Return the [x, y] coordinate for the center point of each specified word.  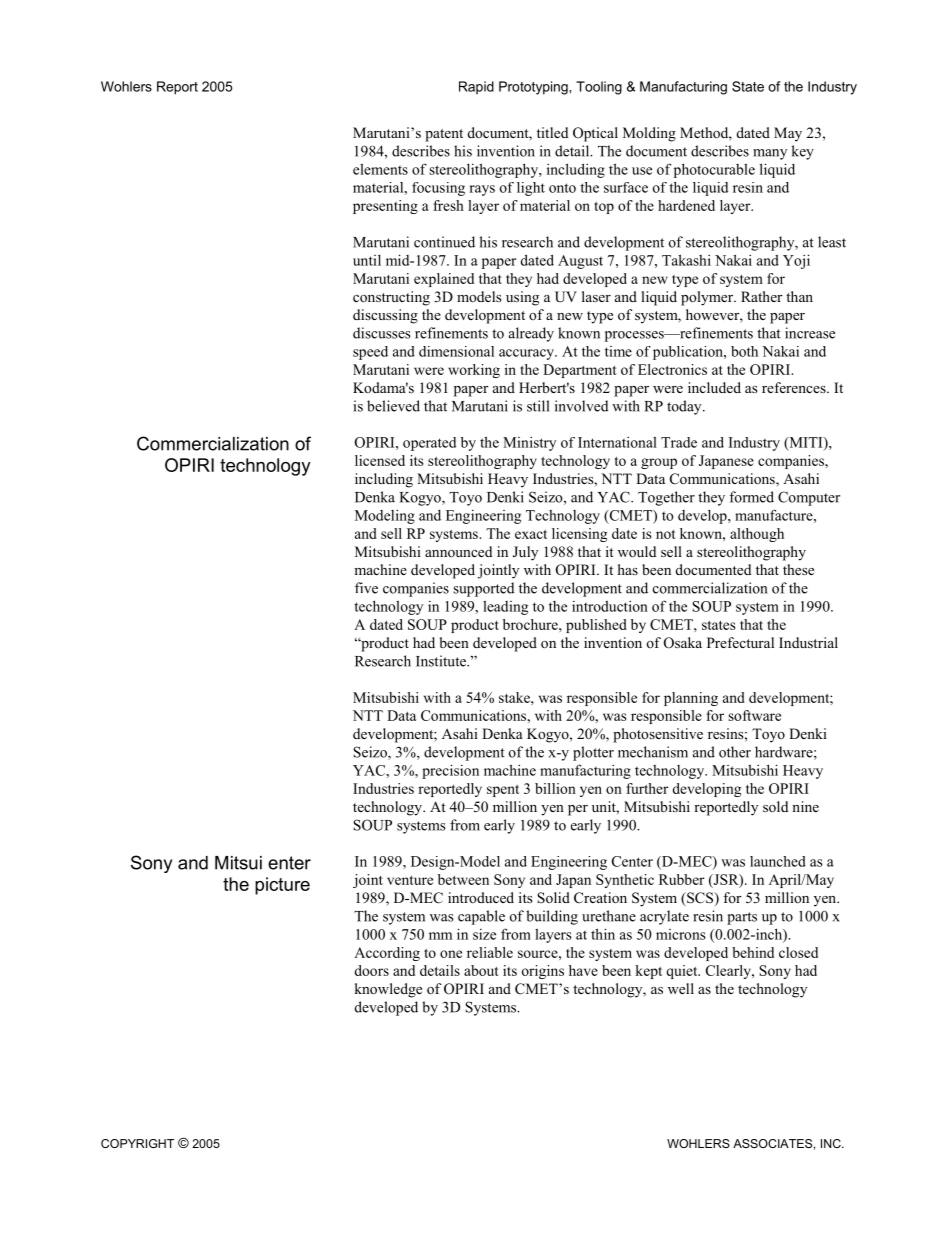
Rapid [476, 87]
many [770, 154]
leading [505, 607]
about [481, 970]
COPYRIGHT [137, 1143]
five [366, 588]
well [681, 988]
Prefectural [740, 642]
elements [380, 169]
